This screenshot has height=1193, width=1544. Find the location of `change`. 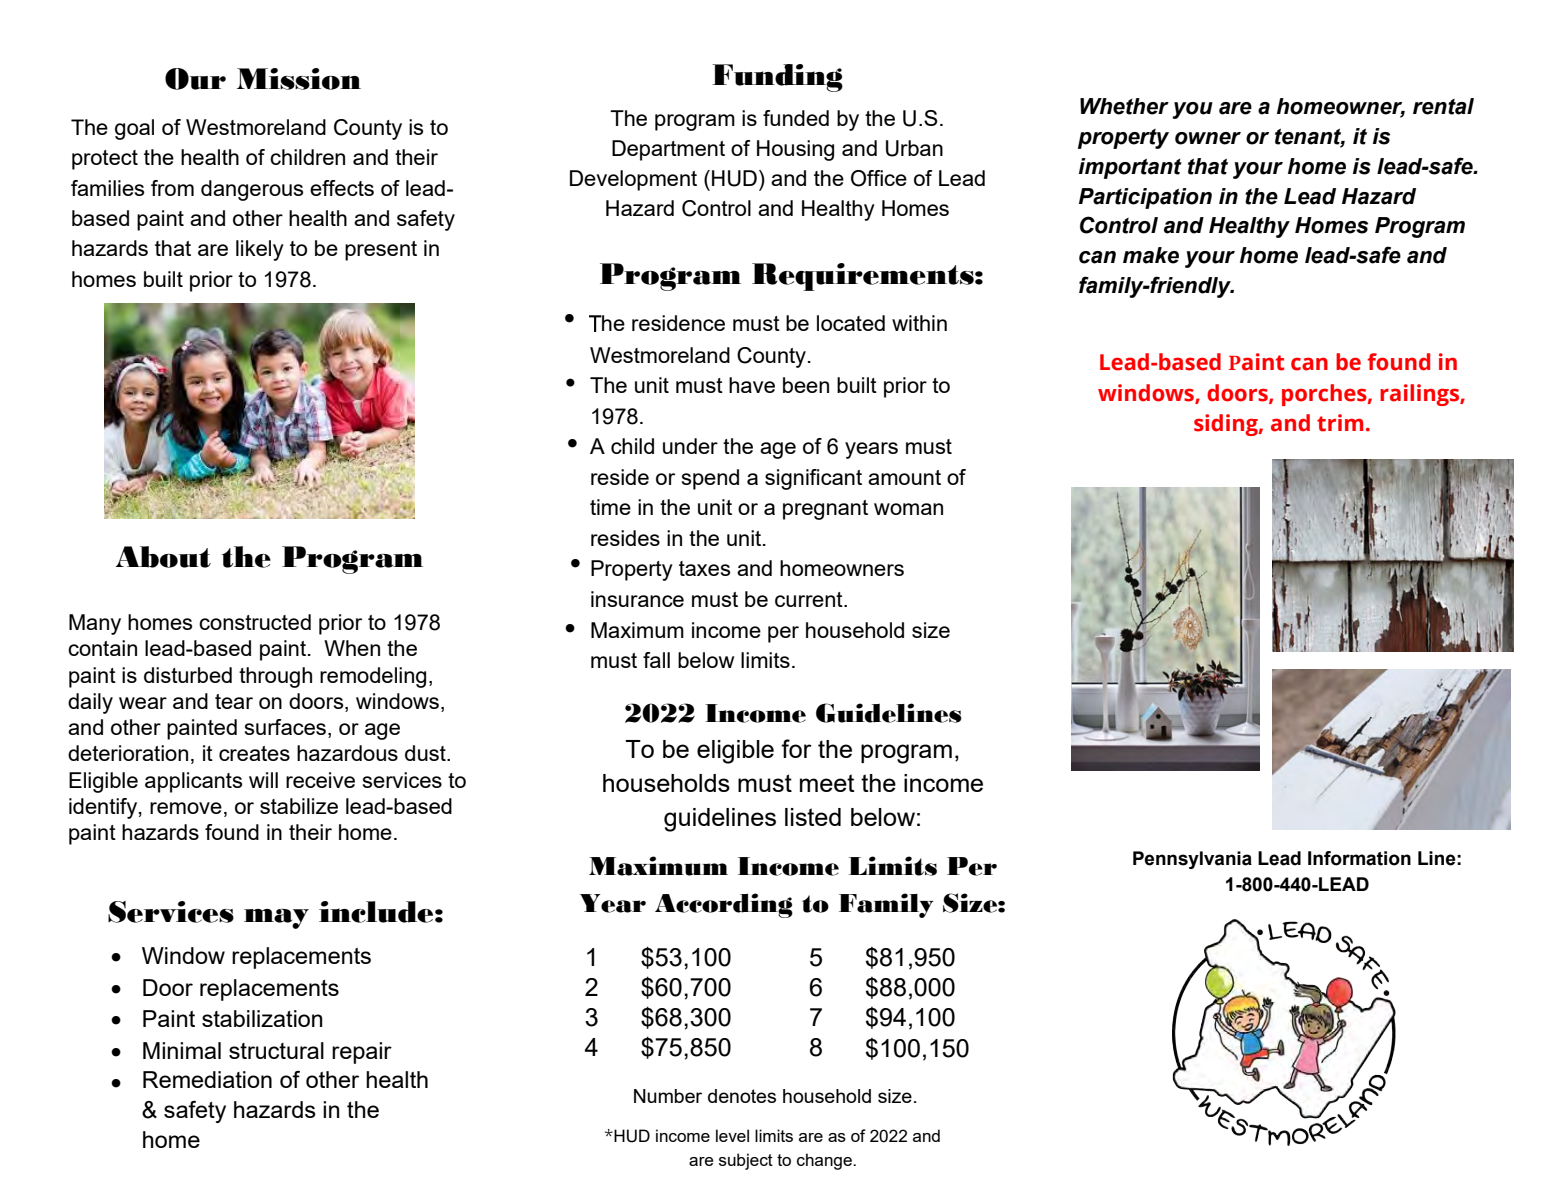

change is located at coordinates (825, 1161).
